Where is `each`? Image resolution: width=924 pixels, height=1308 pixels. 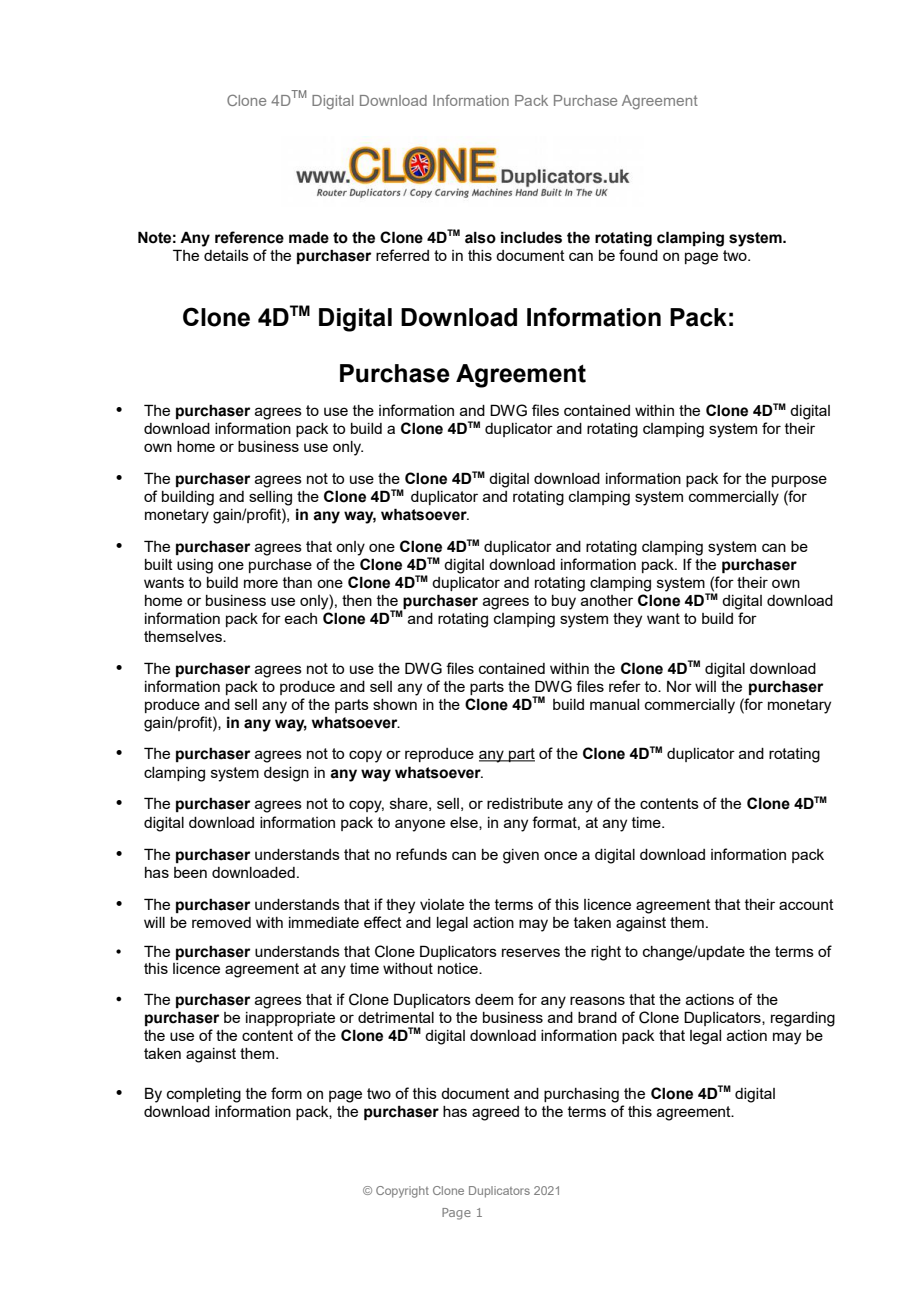 each is located at coordinates (300, 618).
